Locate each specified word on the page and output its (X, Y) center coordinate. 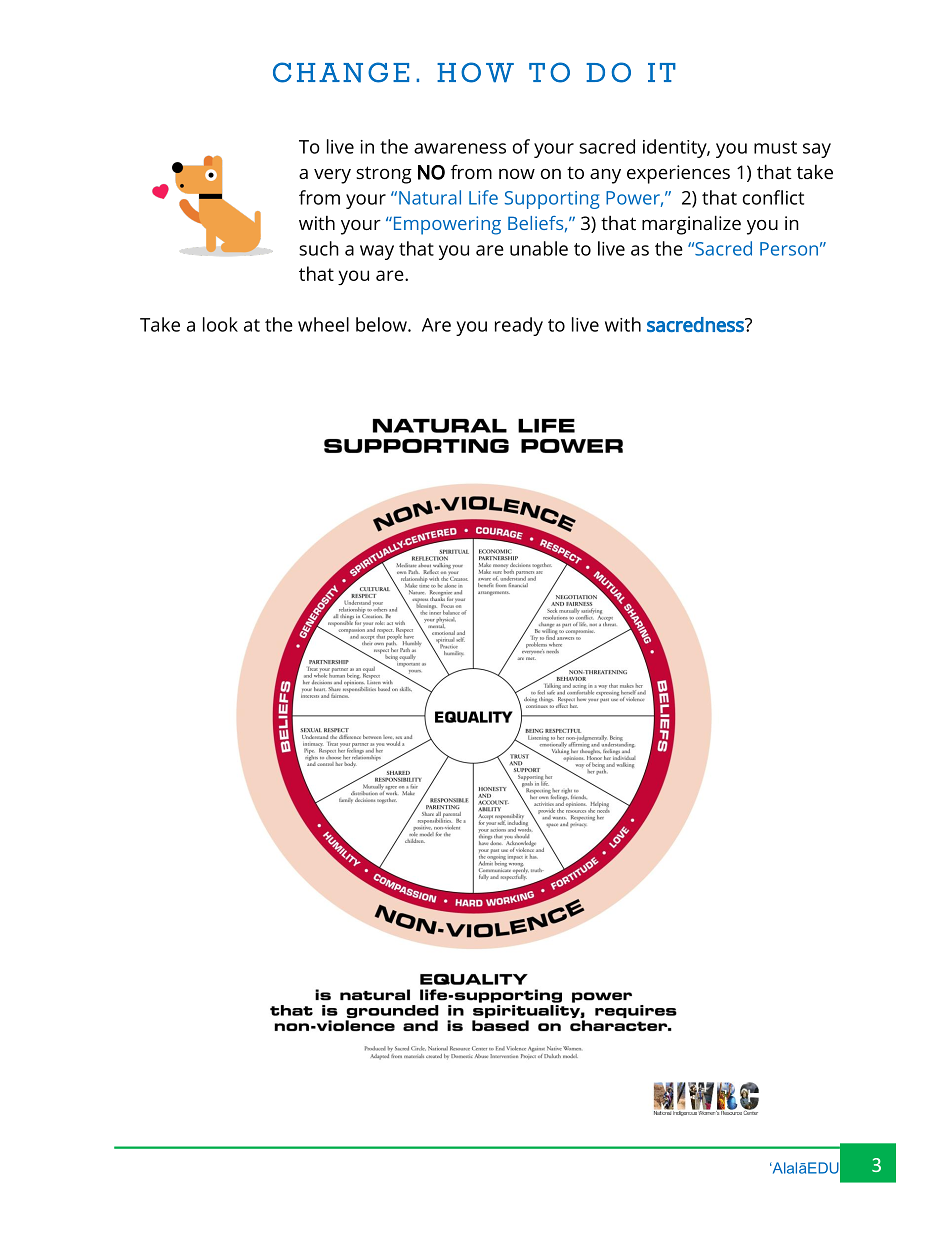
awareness (460, 148)
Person (789, 249)
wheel (323, 324)
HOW (475, 72)
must (775, 147)
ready (519, 326)
